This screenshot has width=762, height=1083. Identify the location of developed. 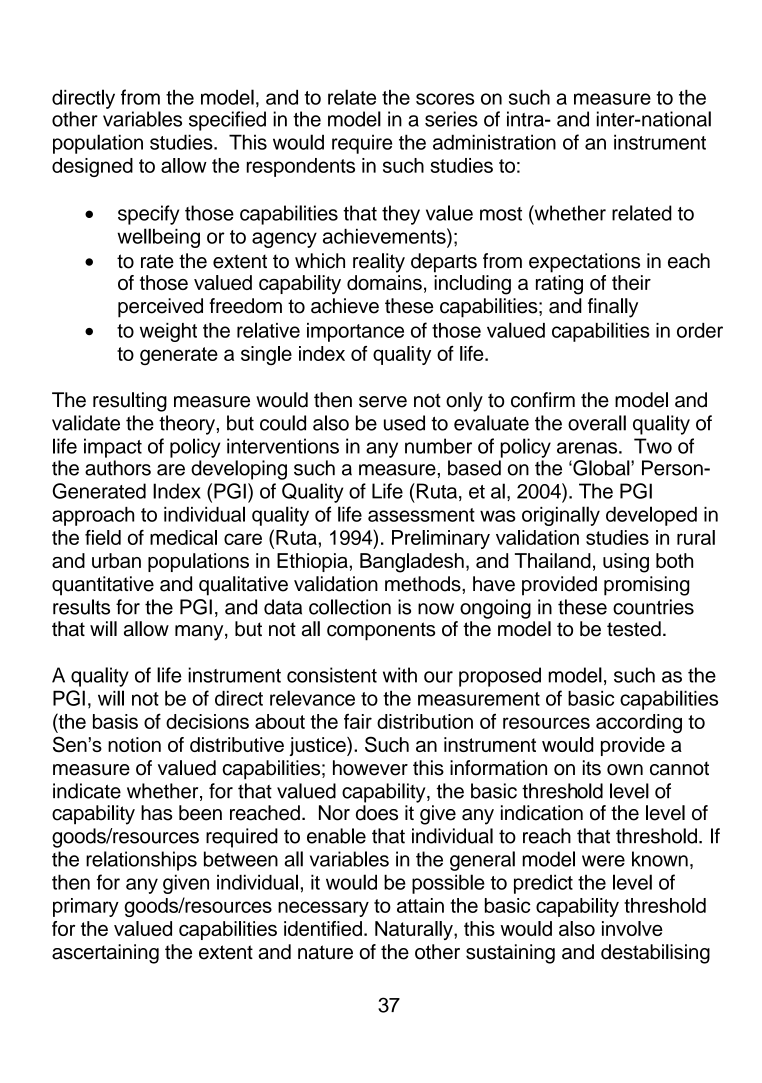
(651, 516).
